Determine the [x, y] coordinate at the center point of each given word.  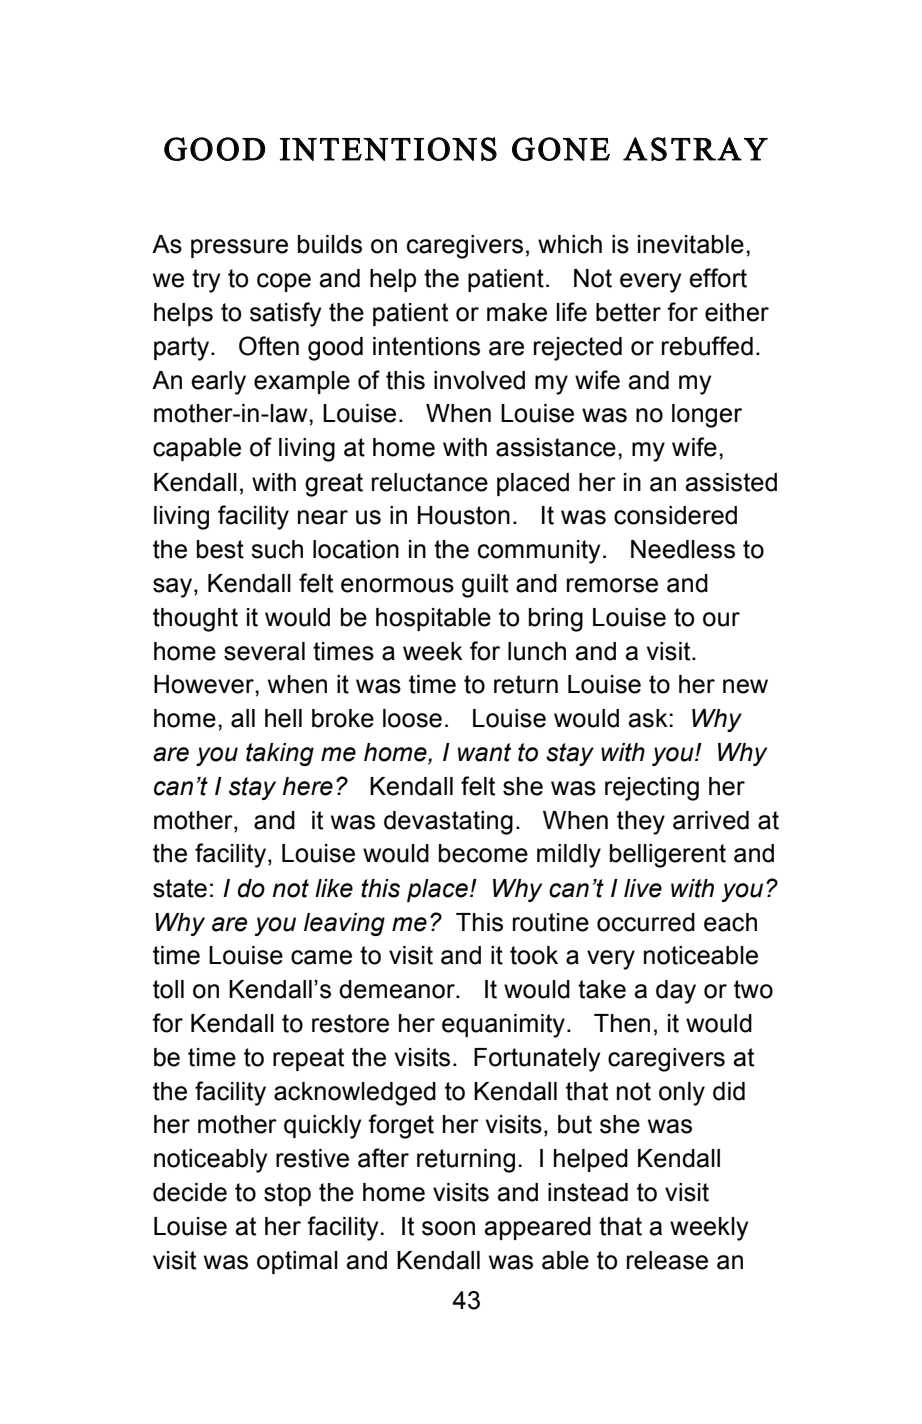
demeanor [398, 989]
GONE [561, 149]
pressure [239, 248]
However [205, 684]
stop [287, 1194]
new [745, 686]
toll [168, 989]
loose [412, 718]
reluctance [430, 482]
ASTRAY [695, 149]
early [218, 383]
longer [707, 416]
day [676, 992]
